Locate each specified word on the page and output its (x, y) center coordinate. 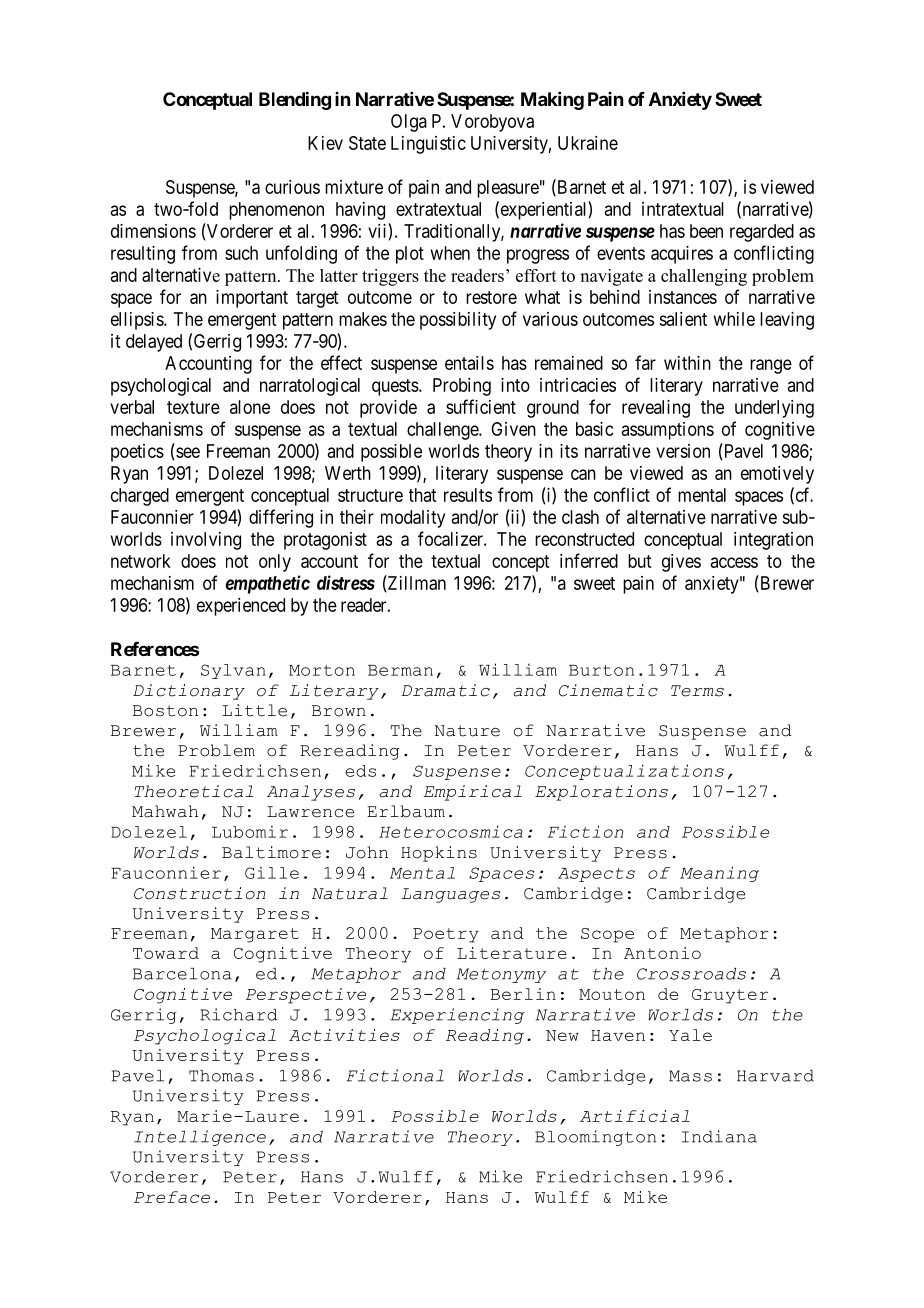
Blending (295, 100)
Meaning (719, 874)
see (187, 453)
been (706, 231)
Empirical (473, 793)
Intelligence (200, 1138)
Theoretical (194, 791)
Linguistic (428, 145)
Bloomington (595, 1138)
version (683, 451)
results (468, 495)
